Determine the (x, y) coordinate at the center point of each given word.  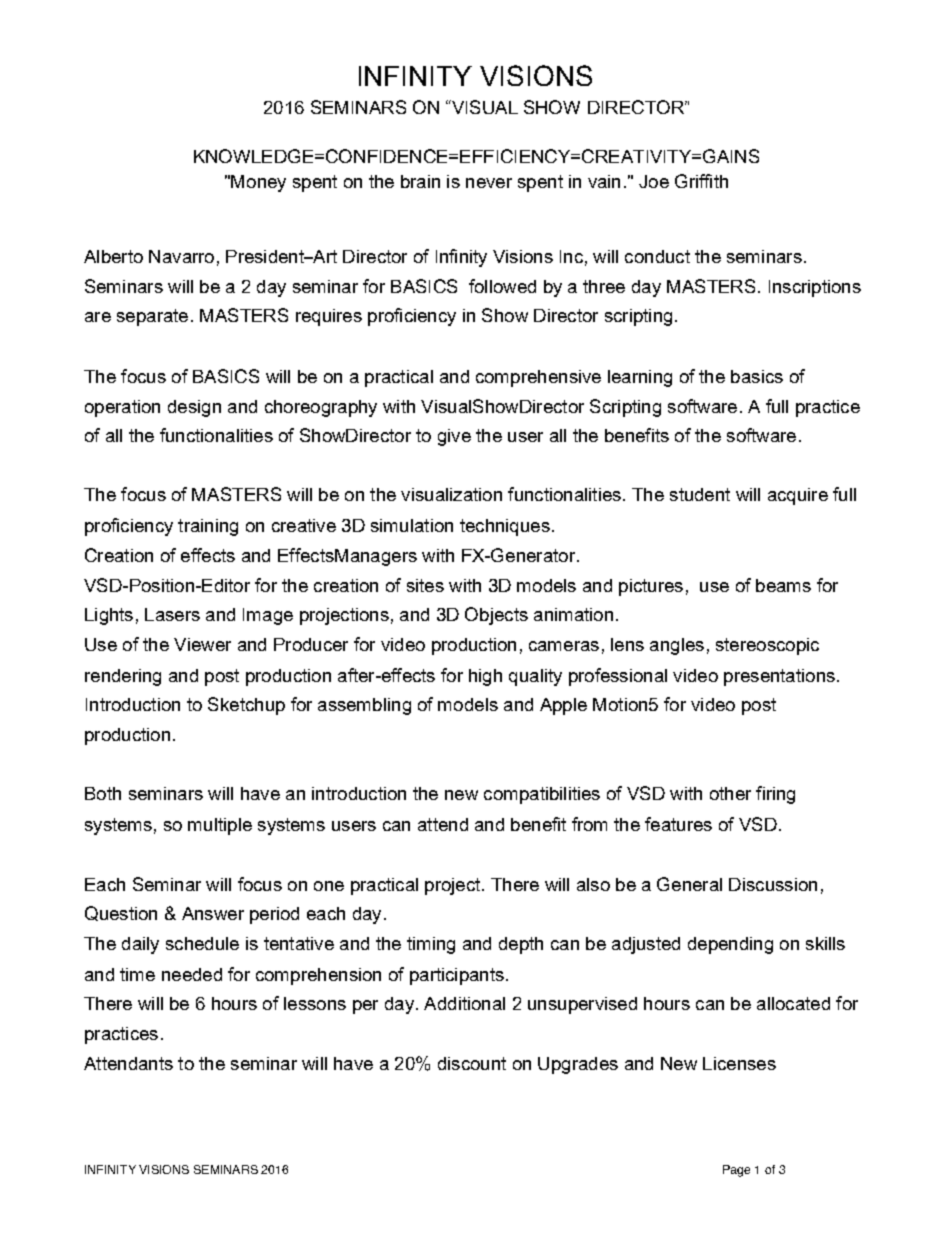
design (194, 408)
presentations (779, 677)
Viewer (202, 644)
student (700, 494)
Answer (213, 913)
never (489, 183)
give (454, 437)
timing (431, 945)
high (485, 677)
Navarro (181, 256)
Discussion (773, 884)
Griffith (701, 181)
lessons (315, 1003)
